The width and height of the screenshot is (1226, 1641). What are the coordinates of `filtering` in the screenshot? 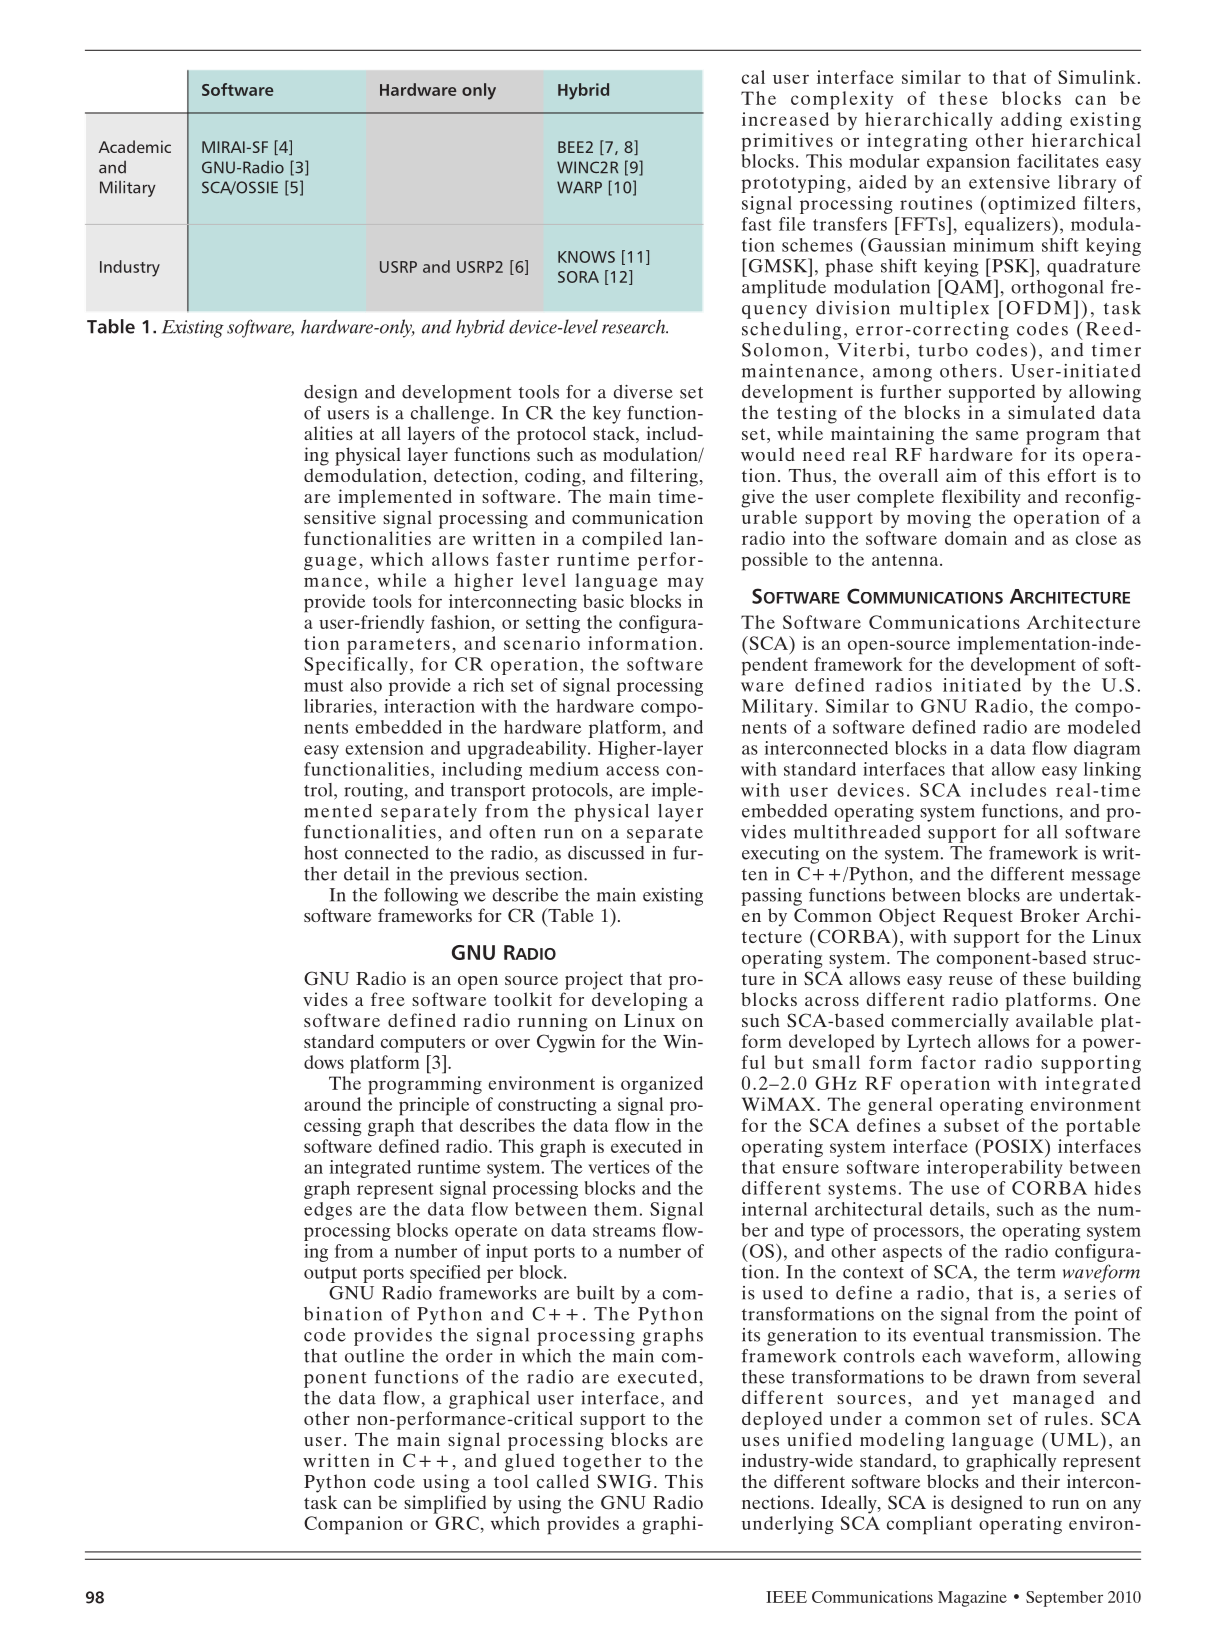 It's located at (664, 477).
